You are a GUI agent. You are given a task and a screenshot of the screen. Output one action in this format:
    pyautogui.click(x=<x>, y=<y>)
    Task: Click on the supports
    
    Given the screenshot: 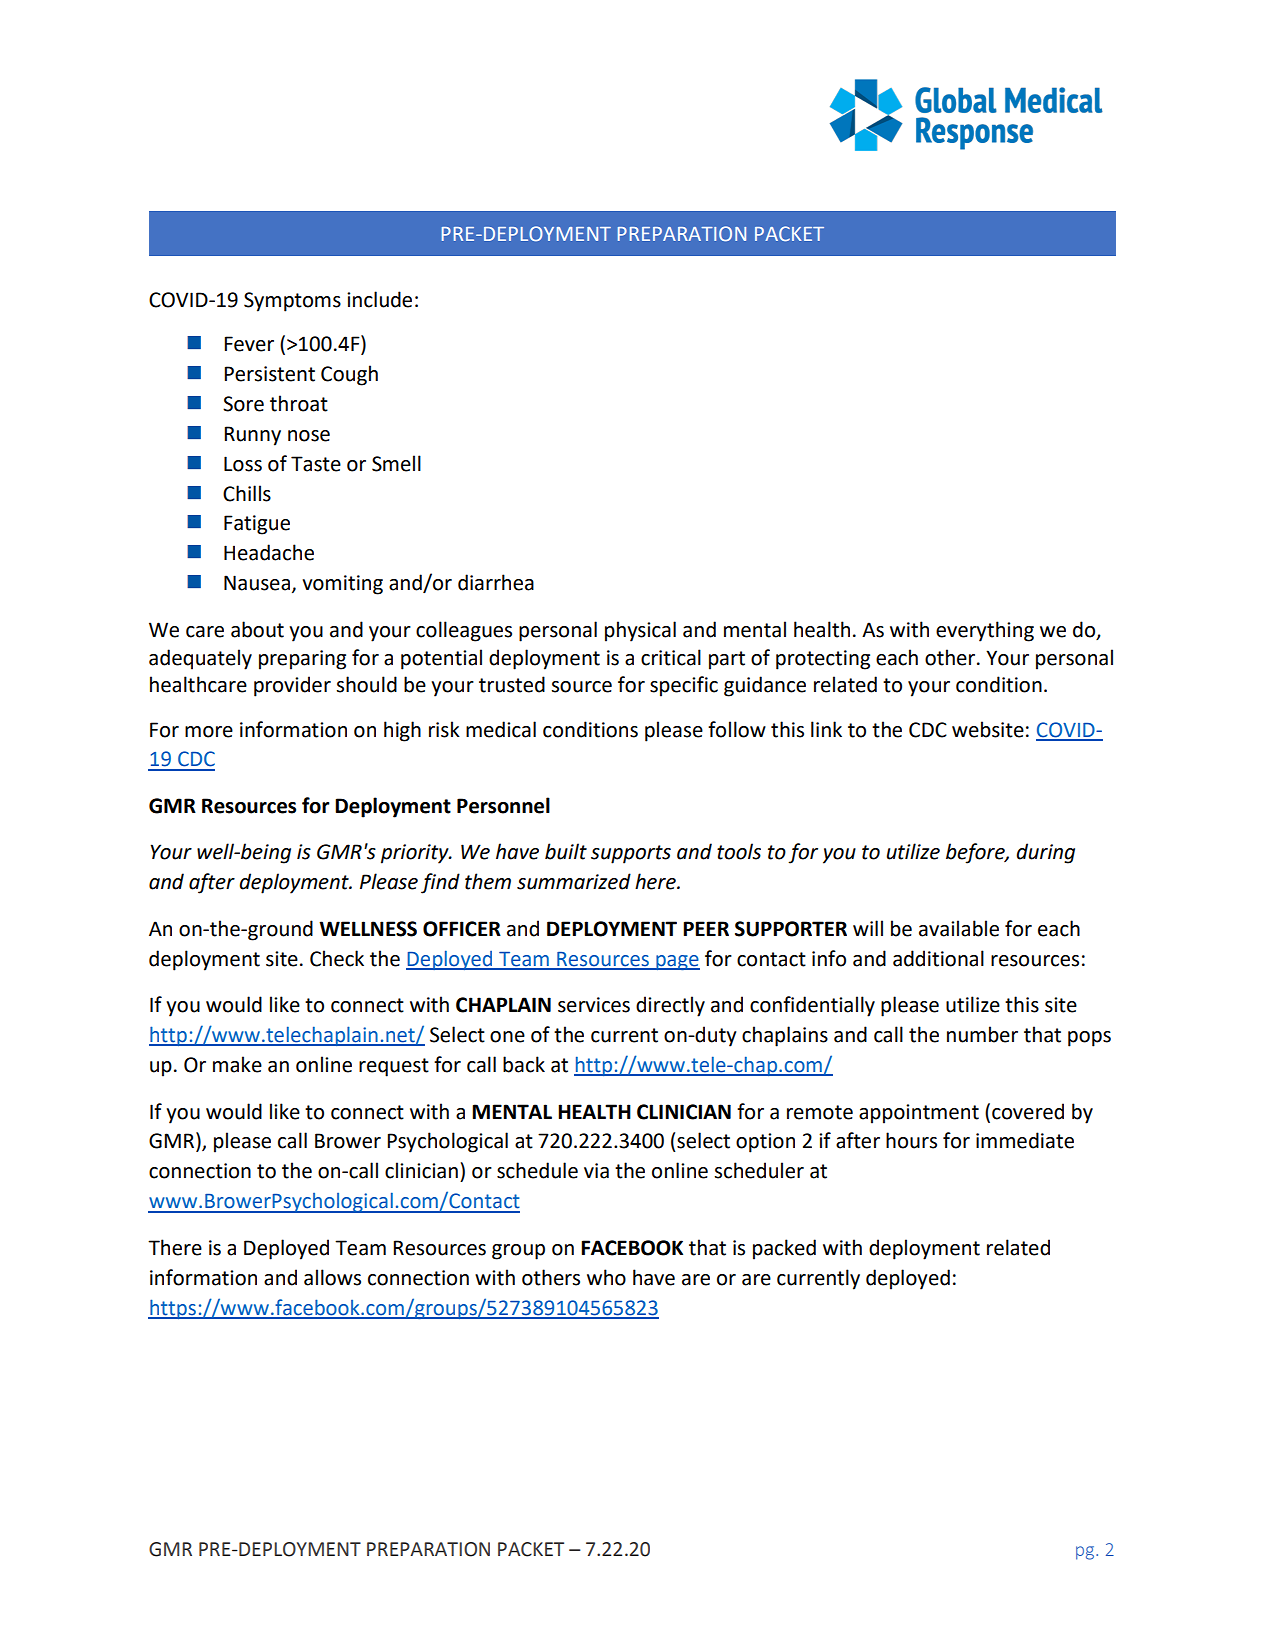 What is the action you would take?
    pyautogui.click(x=631, y=854)
